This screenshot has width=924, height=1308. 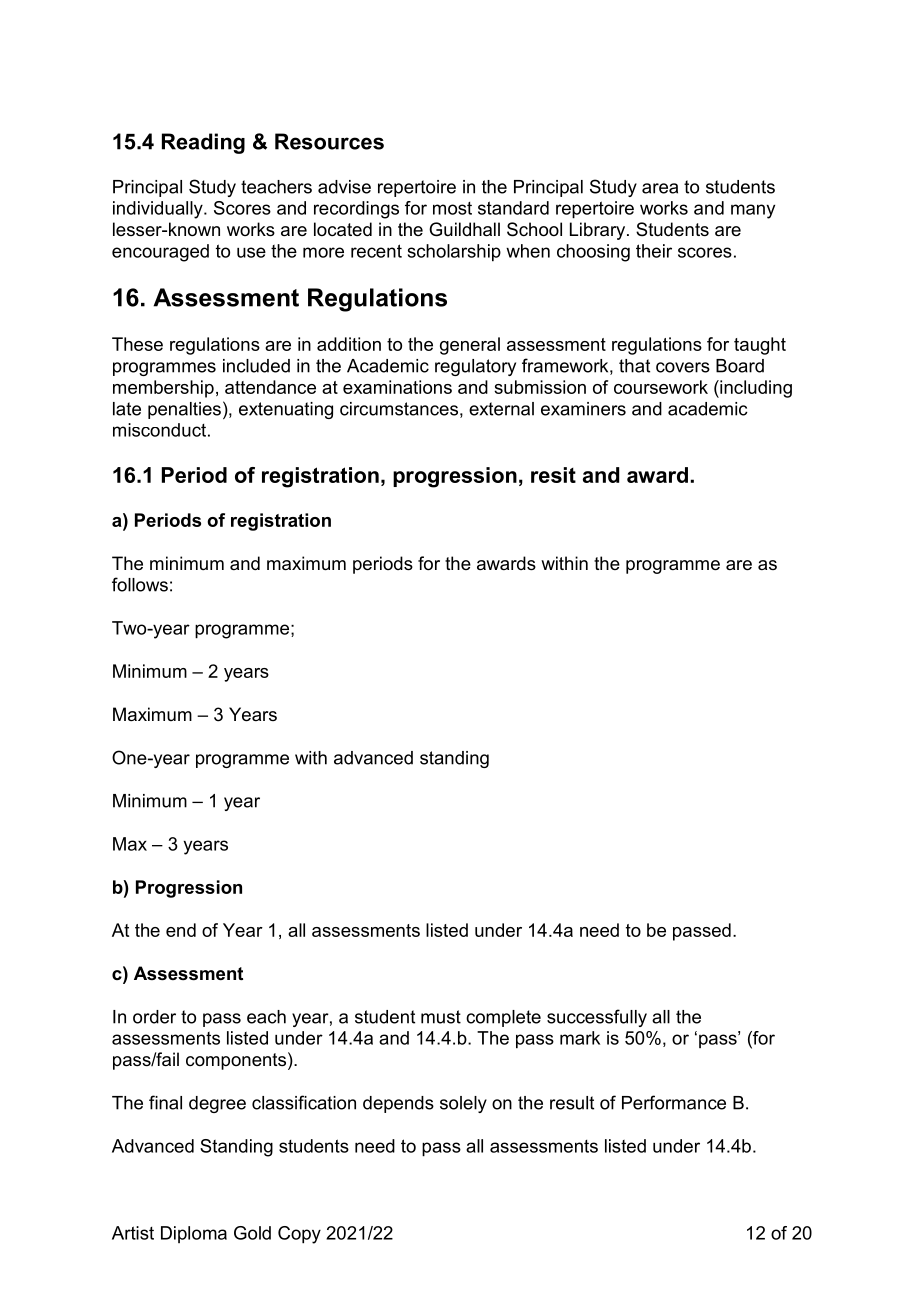 What do you see at coordinates (203, 143) in the screenshot?
I see `Reading` at bounding box center [203, 143].
